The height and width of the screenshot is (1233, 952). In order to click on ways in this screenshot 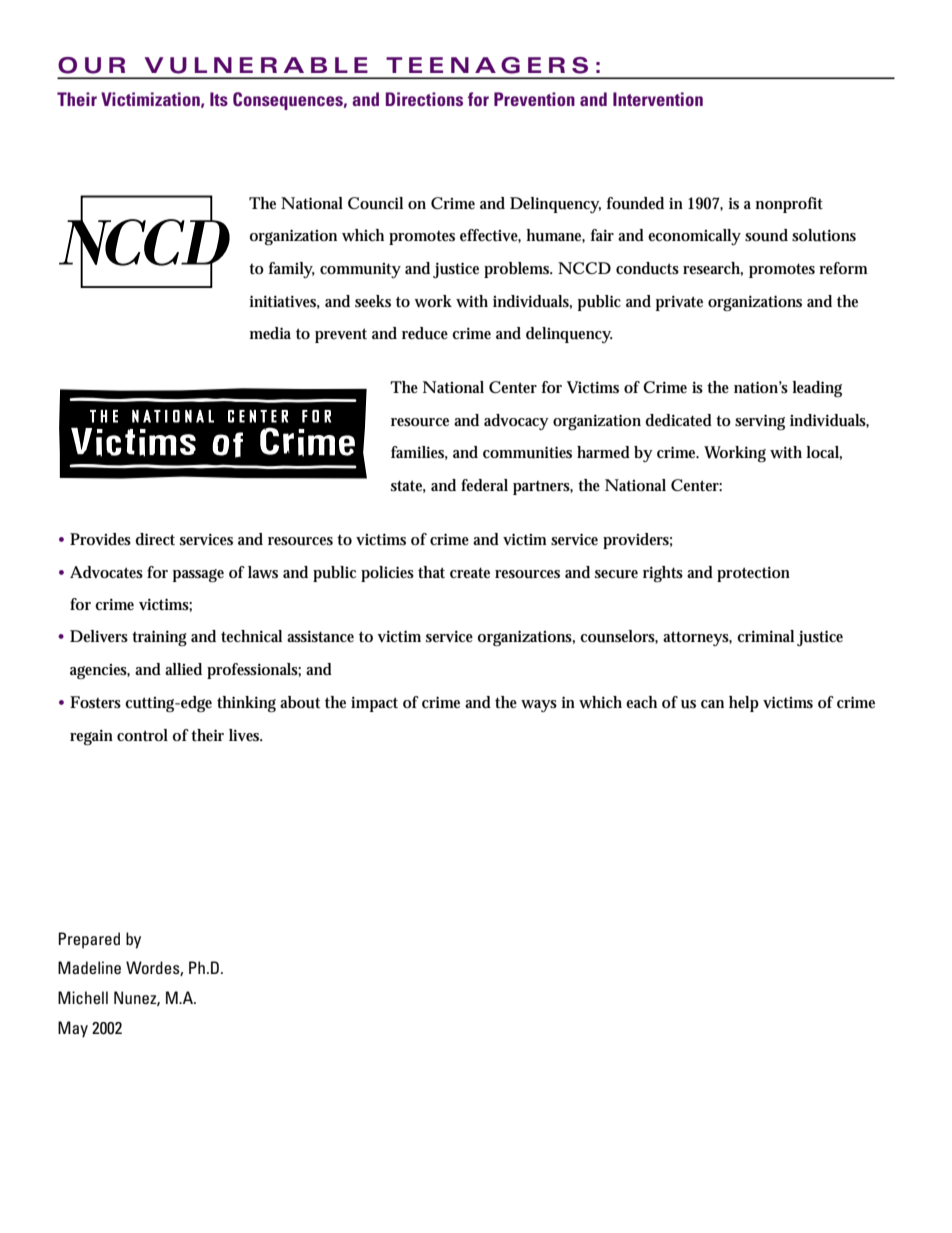, I will do `click(539, 706)`.
